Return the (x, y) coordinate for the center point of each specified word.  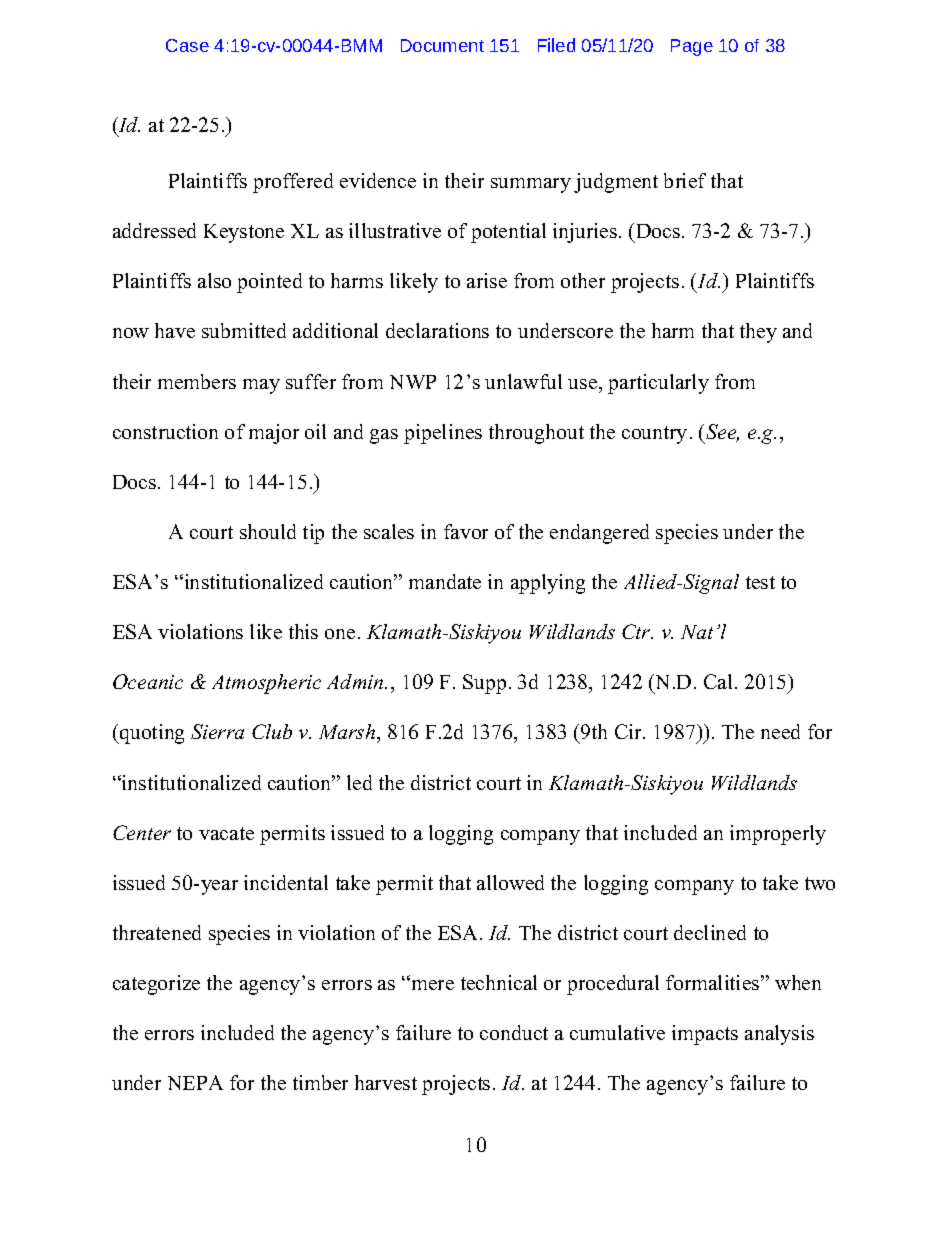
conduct (514, 1032)
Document (442, 45)
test (760, 582)
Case (187, 45)
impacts (705, 1035)
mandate (445, 581)
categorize (156, 985)
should (268, 531)
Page (692, 47)
